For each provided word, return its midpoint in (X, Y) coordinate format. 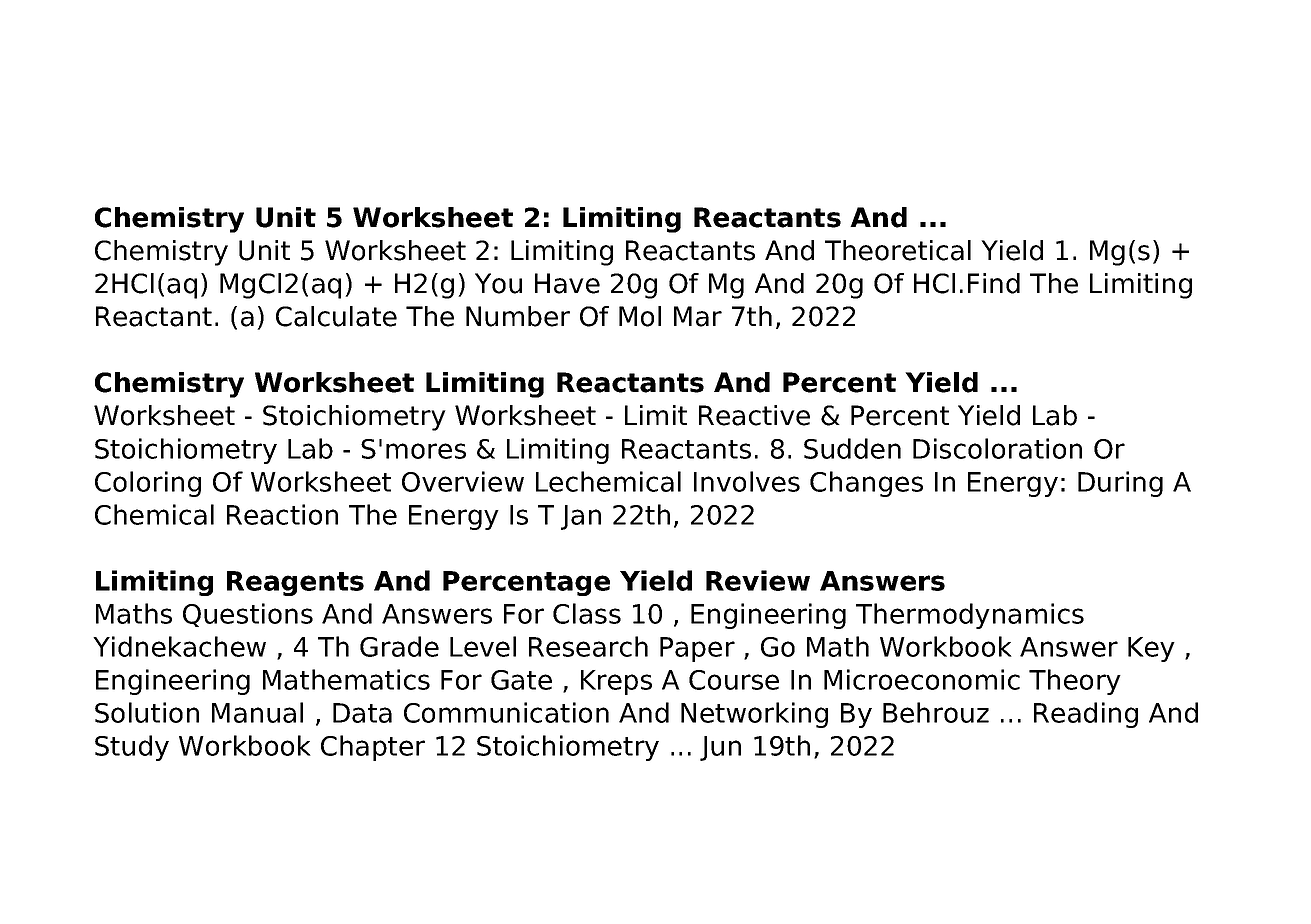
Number (518, 316)
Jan (581, 517)
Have (567, 283)
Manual (257, 712)
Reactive (754, 415)
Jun (720, 748)
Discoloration (997, 448)
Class (587, 613)
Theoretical (898, 250)
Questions (248, 615)
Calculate (336, 316)
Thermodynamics (970, 616)
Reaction (282, 514)
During (1120, 484)
